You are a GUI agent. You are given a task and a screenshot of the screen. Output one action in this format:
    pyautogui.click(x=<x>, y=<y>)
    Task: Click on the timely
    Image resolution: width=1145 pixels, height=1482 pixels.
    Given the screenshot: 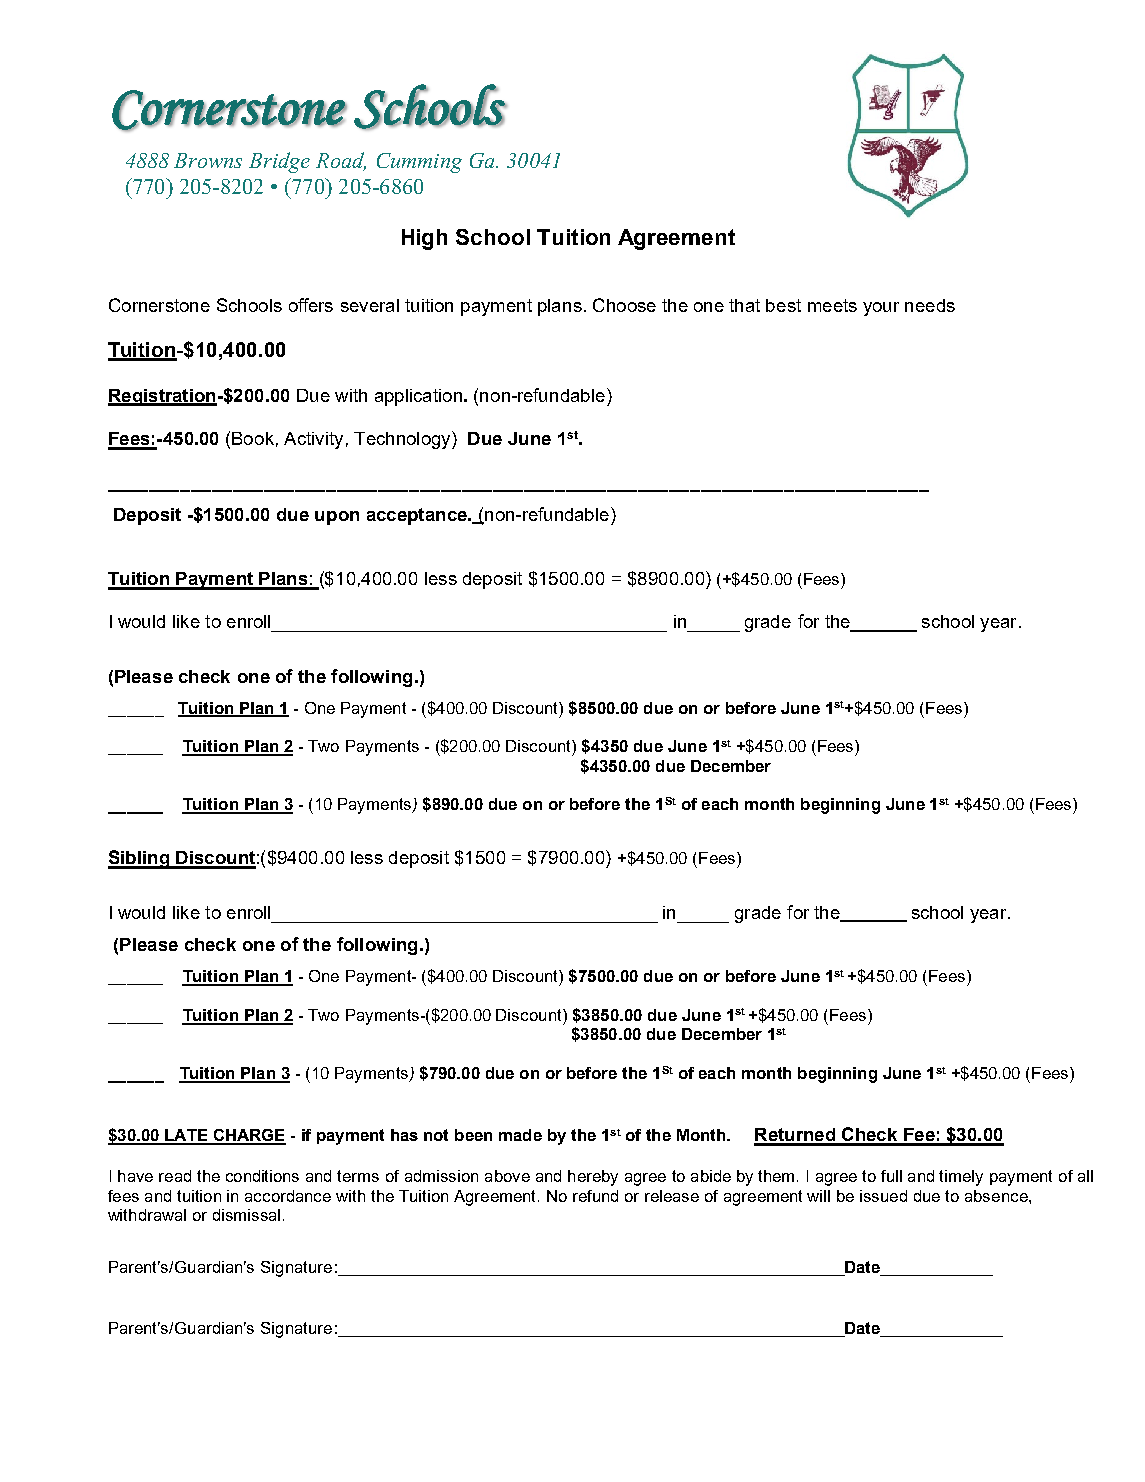 What is the action you would take?
    pyautogui.click(x=961, y=1178)
